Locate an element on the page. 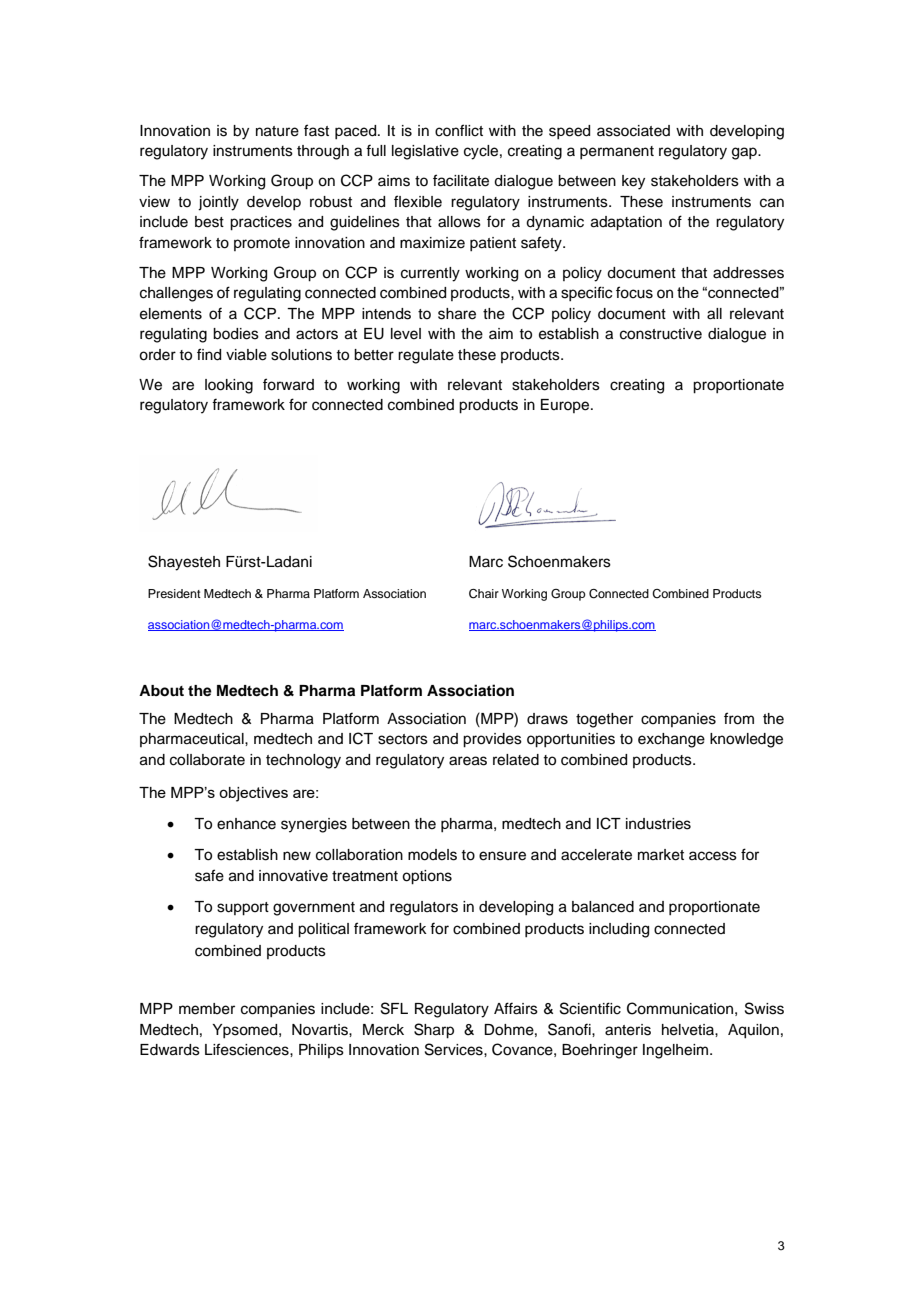 This image has height=1308, width=924. member is located at coordinates (207, 1009).
